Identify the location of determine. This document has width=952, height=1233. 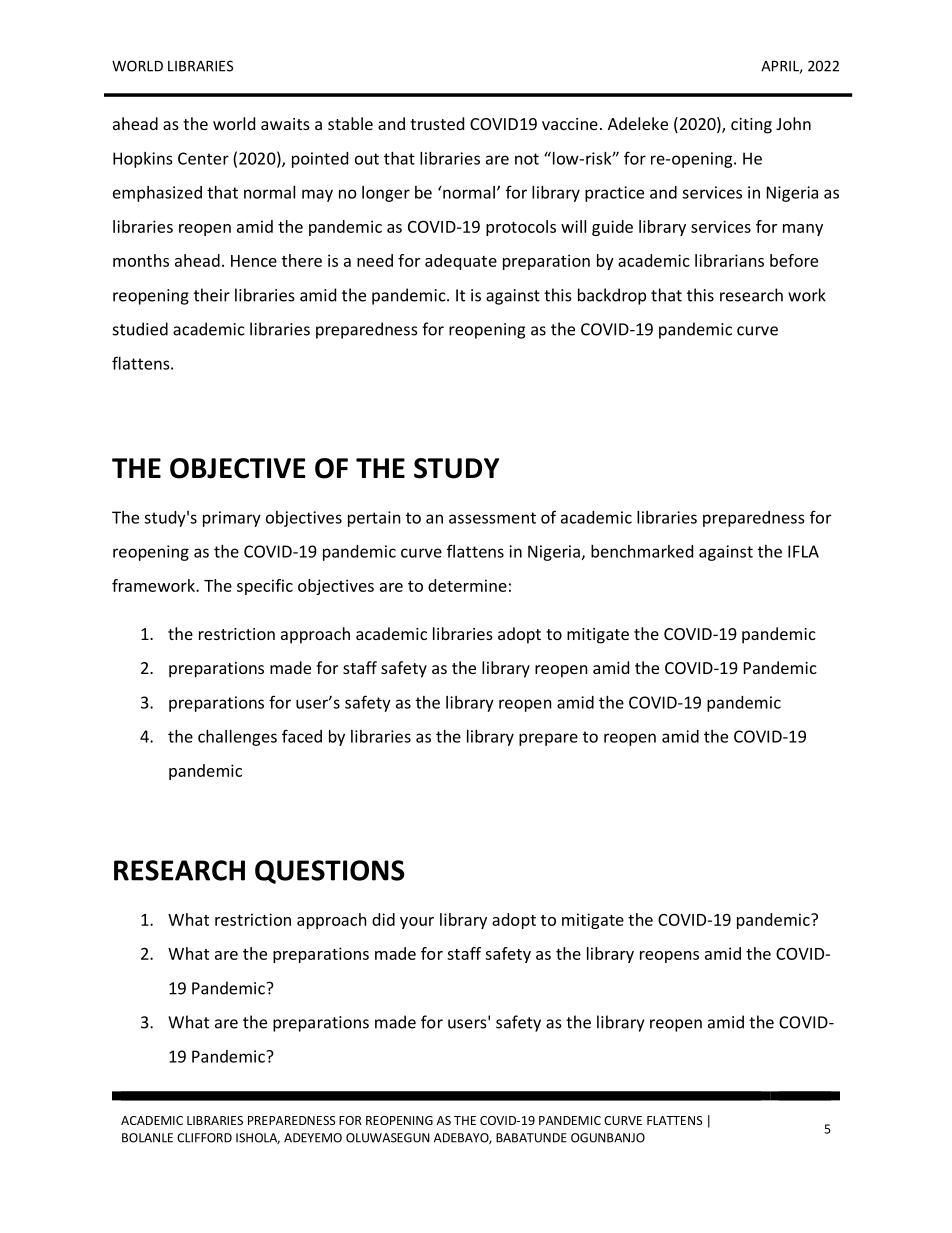
(467, 585).
